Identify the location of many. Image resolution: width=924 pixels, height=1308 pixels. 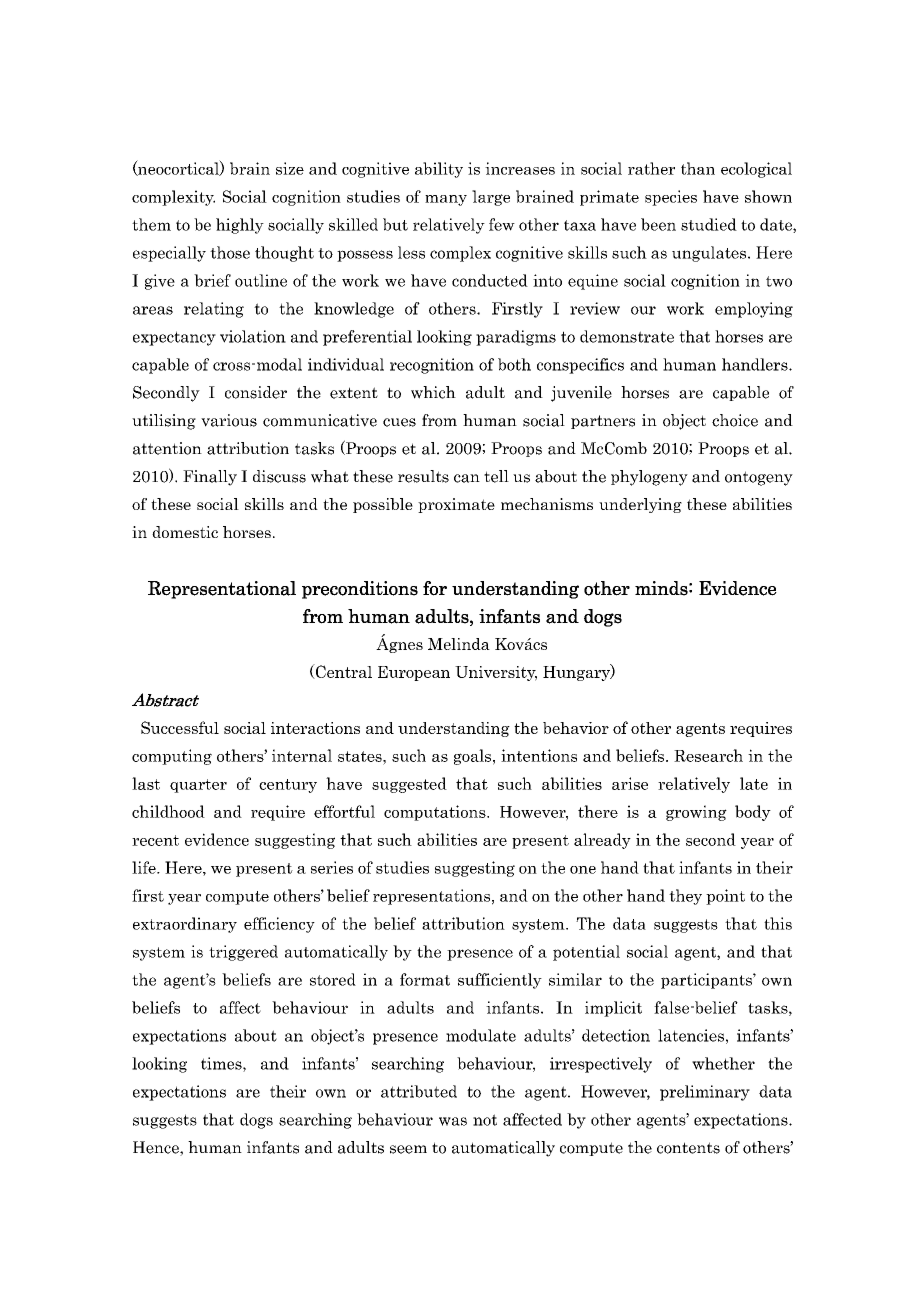
(446, 200).
